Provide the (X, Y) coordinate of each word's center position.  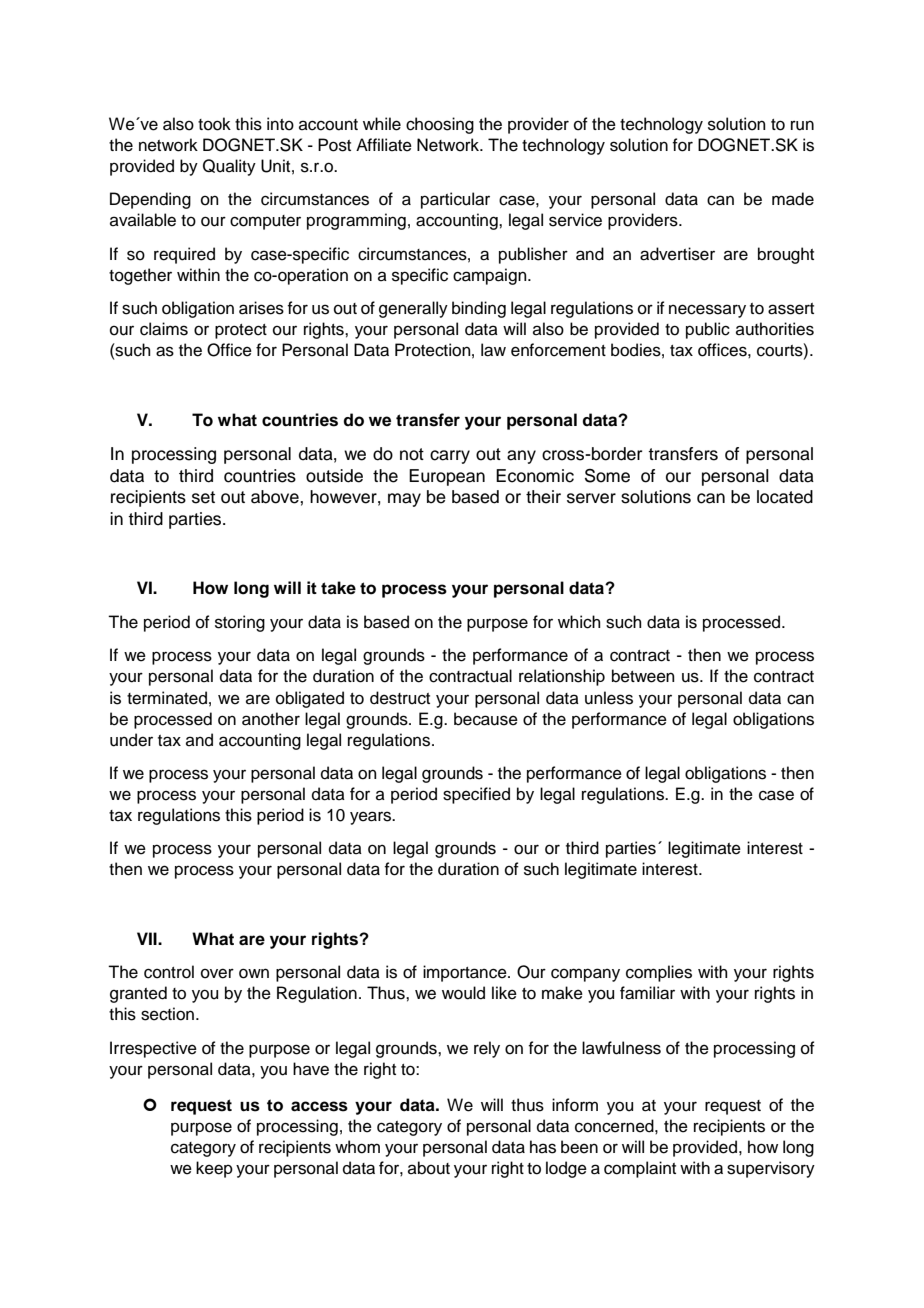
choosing (440, 125)
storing (240, 623)
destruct (400, 698)
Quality (229, 167)
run (802, 125)
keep (214, 1169)
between (643, 676)
